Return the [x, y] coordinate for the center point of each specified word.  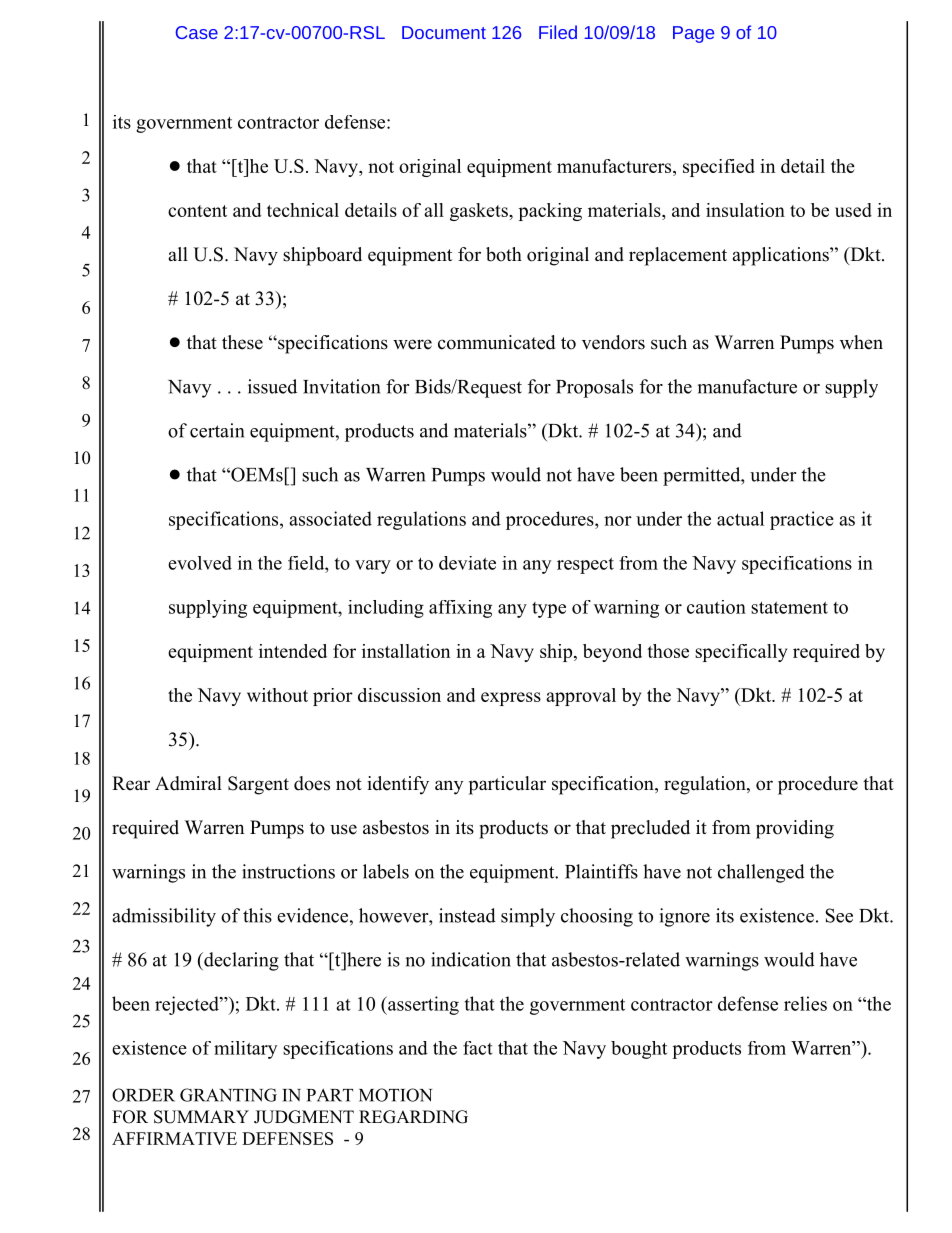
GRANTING [228, 1095]
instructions [288, 871]
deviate [467, 563]
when [861, 342]
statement [789, 607]
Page [693, 34]
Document [444, 32]
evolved [200, 563]
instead [467, 915]
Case [197, 32]
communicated [496, 342]
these [242, 342]
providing [795, 829]
